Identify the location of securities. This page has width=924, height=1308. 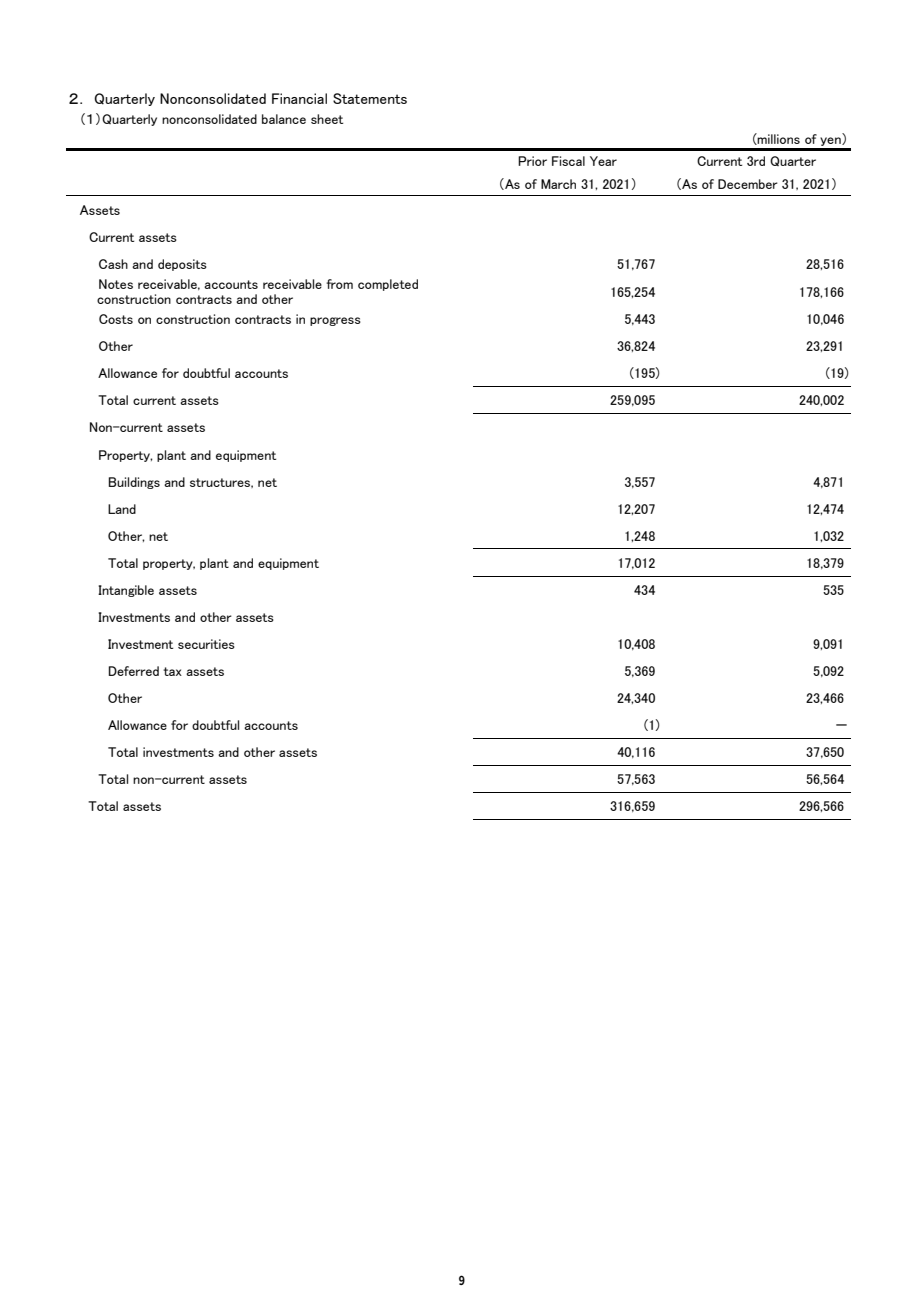
(206, 644).
